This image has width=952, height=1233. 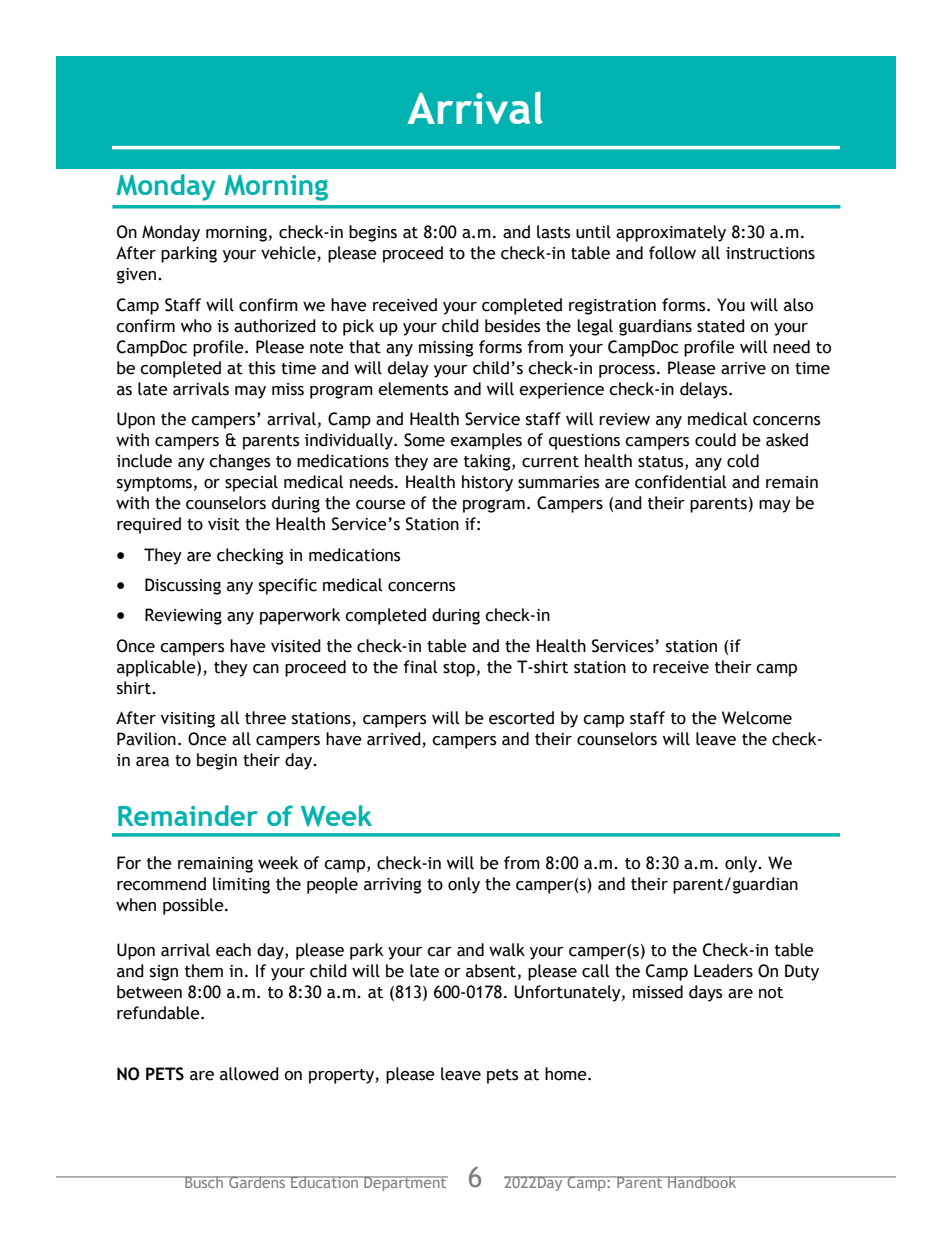 What do you see at coordinates (204, 1182) in the image?
I see `Busch` at bounding box center [204, 1182].
